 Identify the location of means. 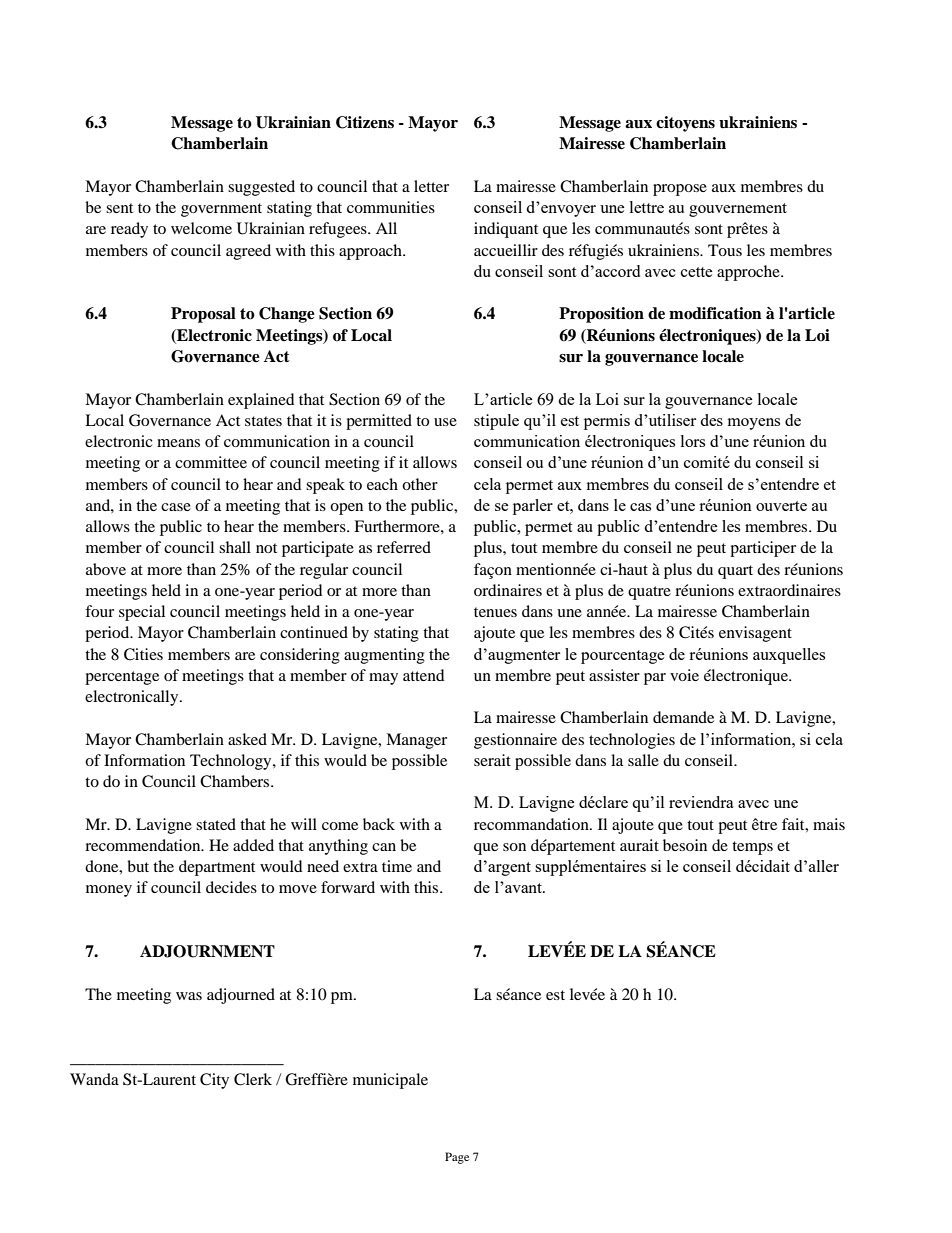
(178, 443).
